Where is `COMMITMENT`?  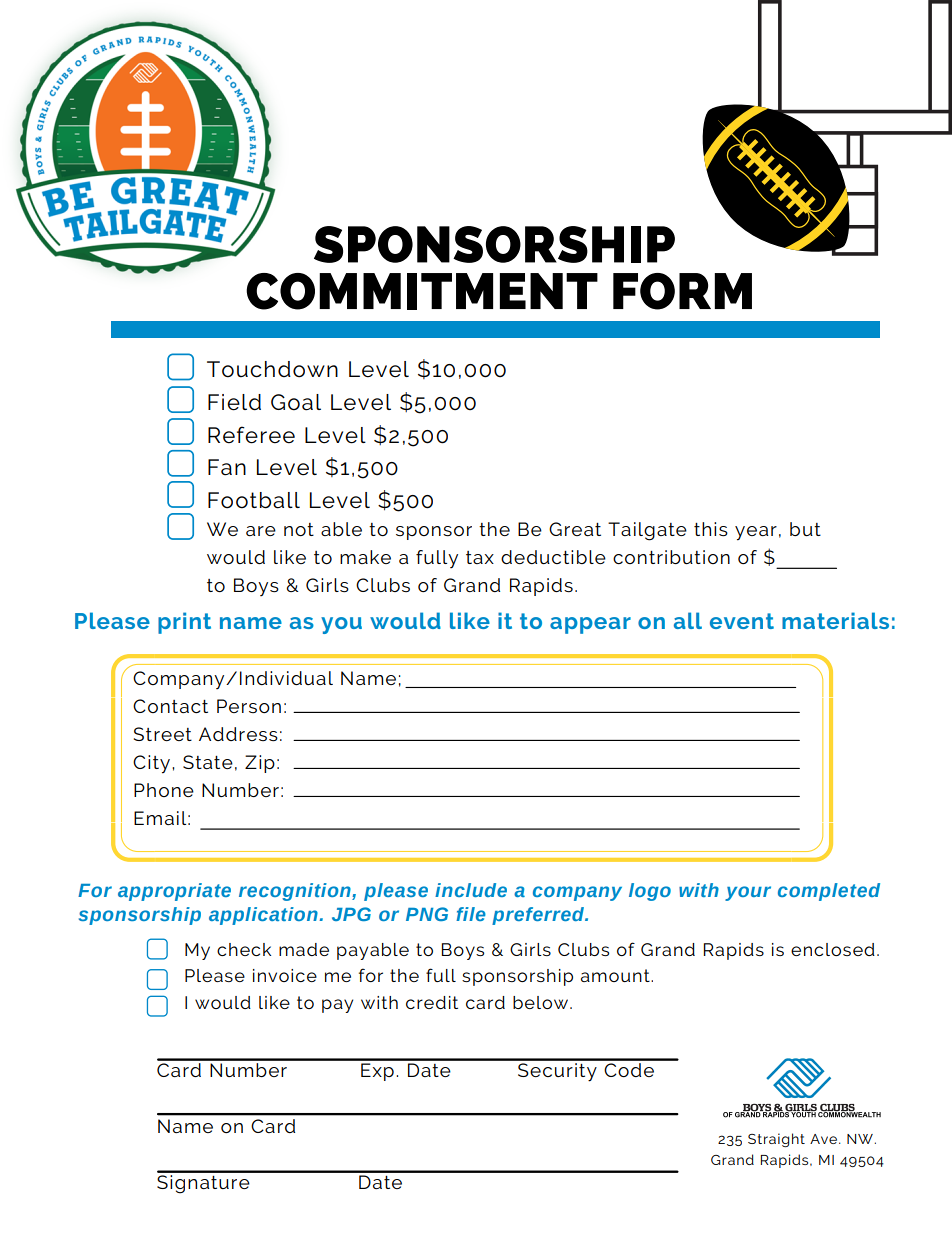
COMMITMENT is located at coordinates (422, 291).
